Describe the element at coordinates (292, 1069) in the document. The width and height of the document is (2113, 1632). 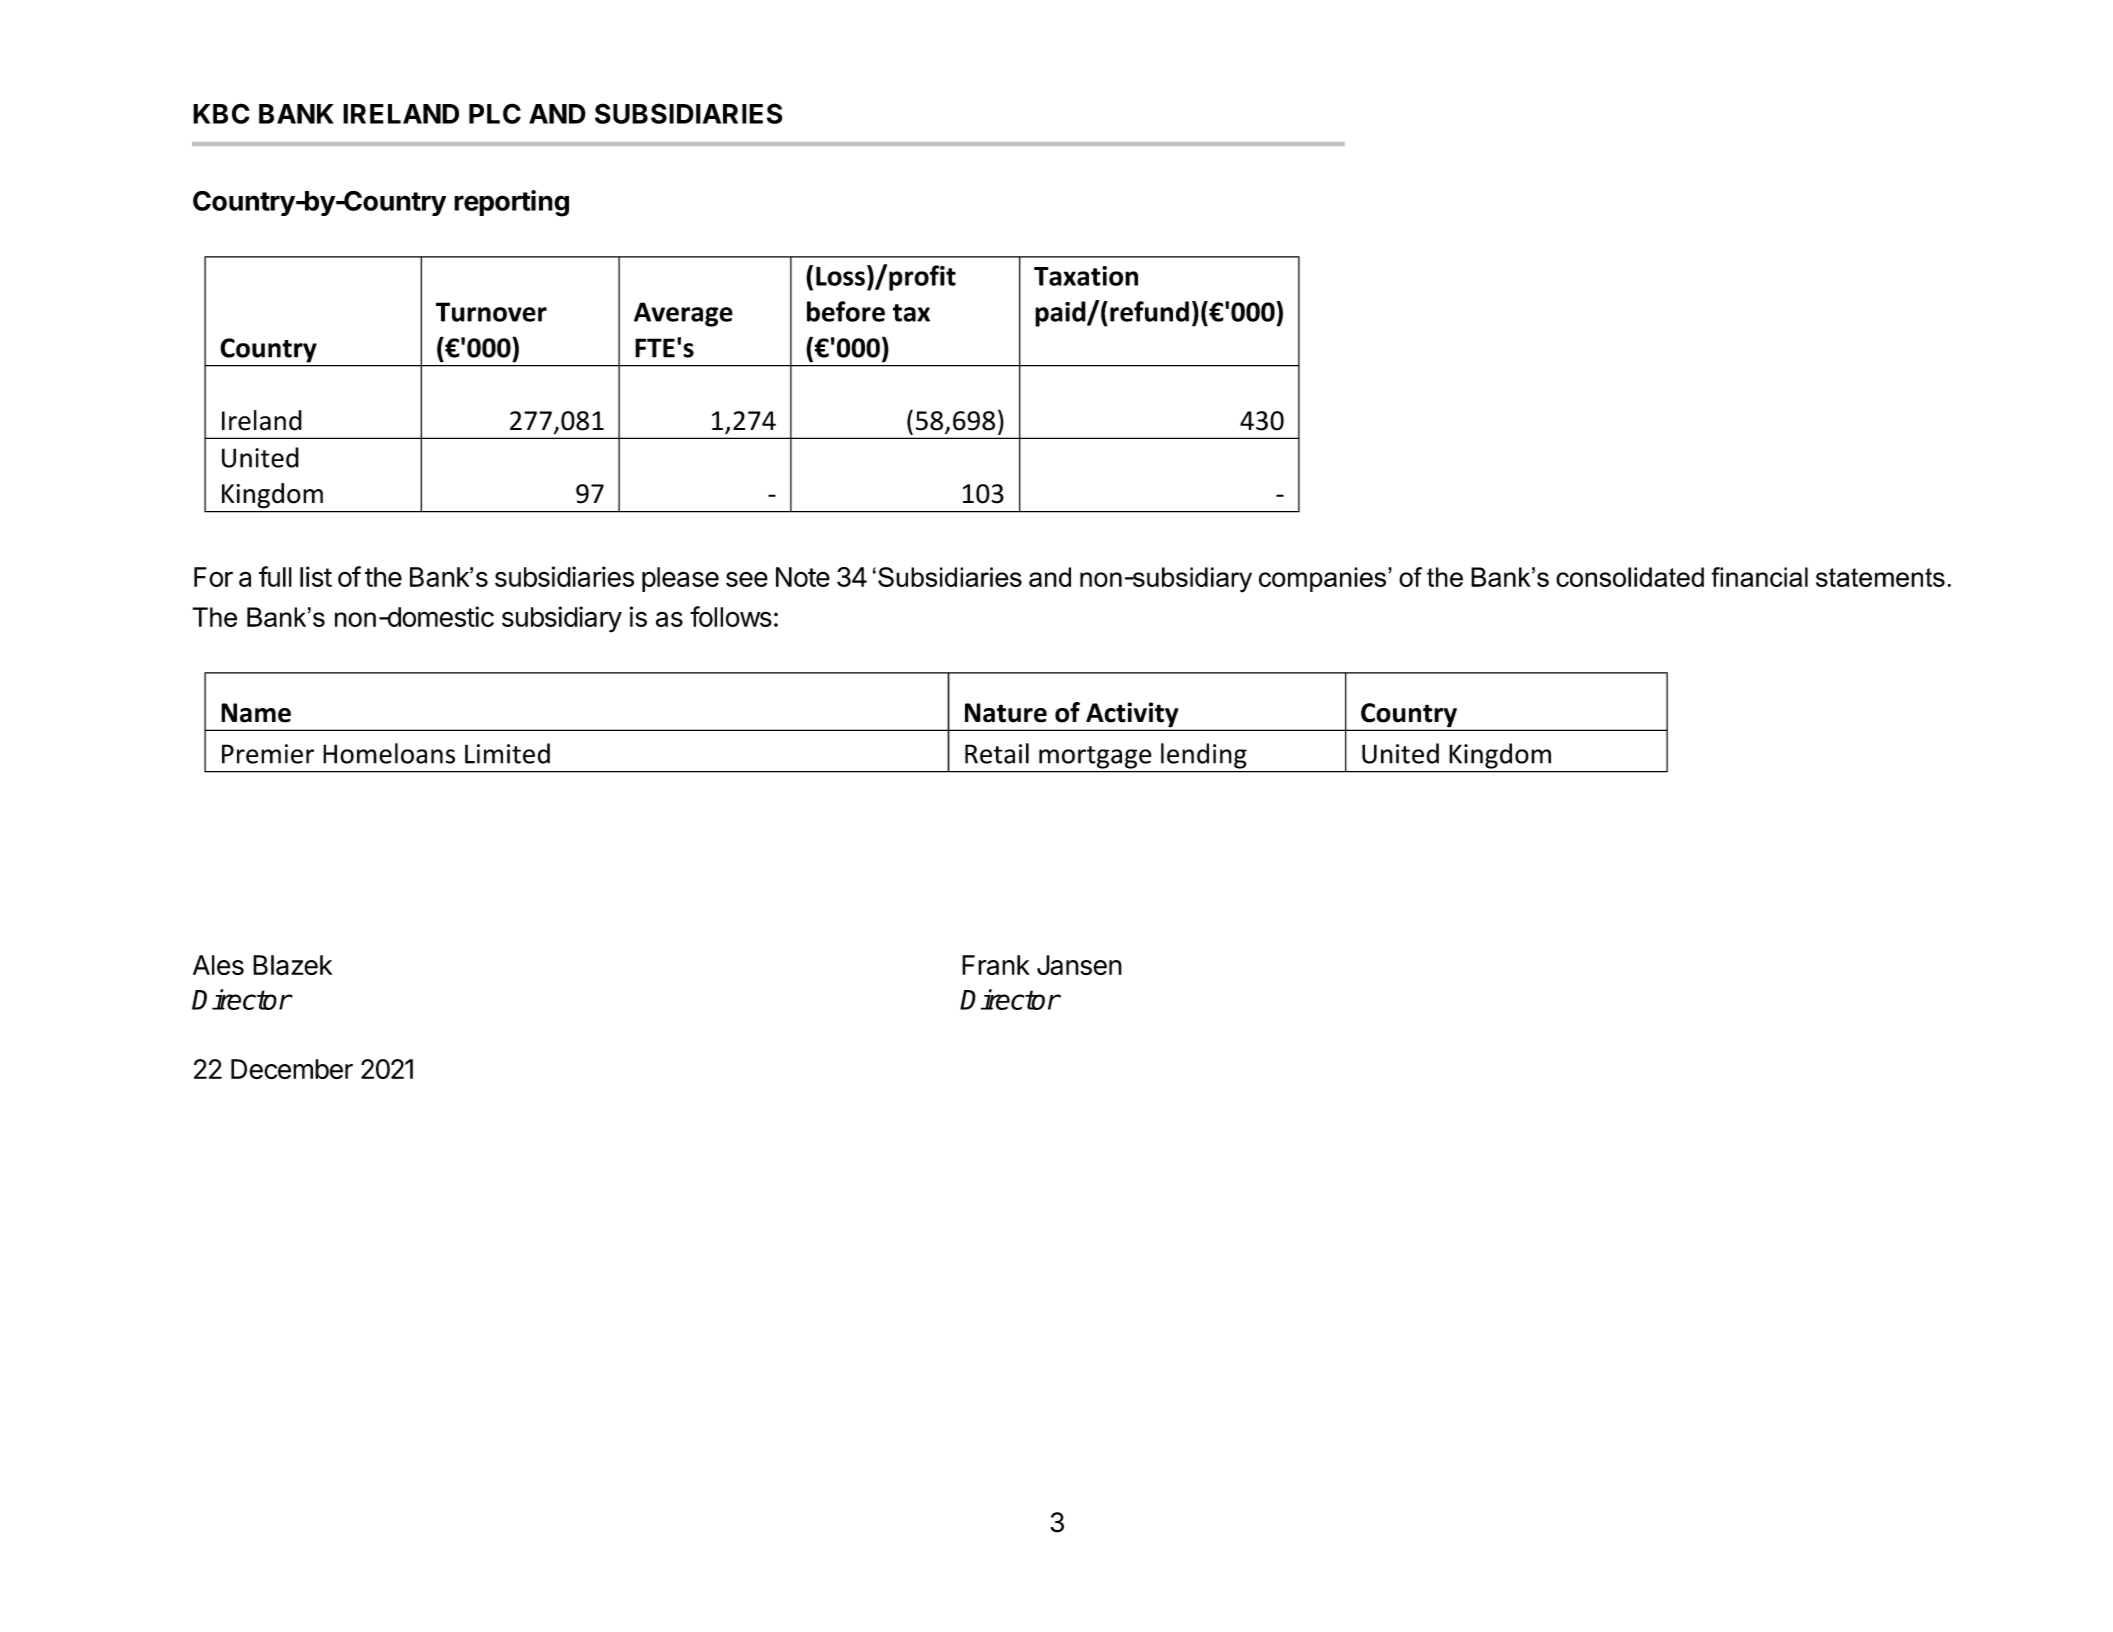
I see `December` at that location.
